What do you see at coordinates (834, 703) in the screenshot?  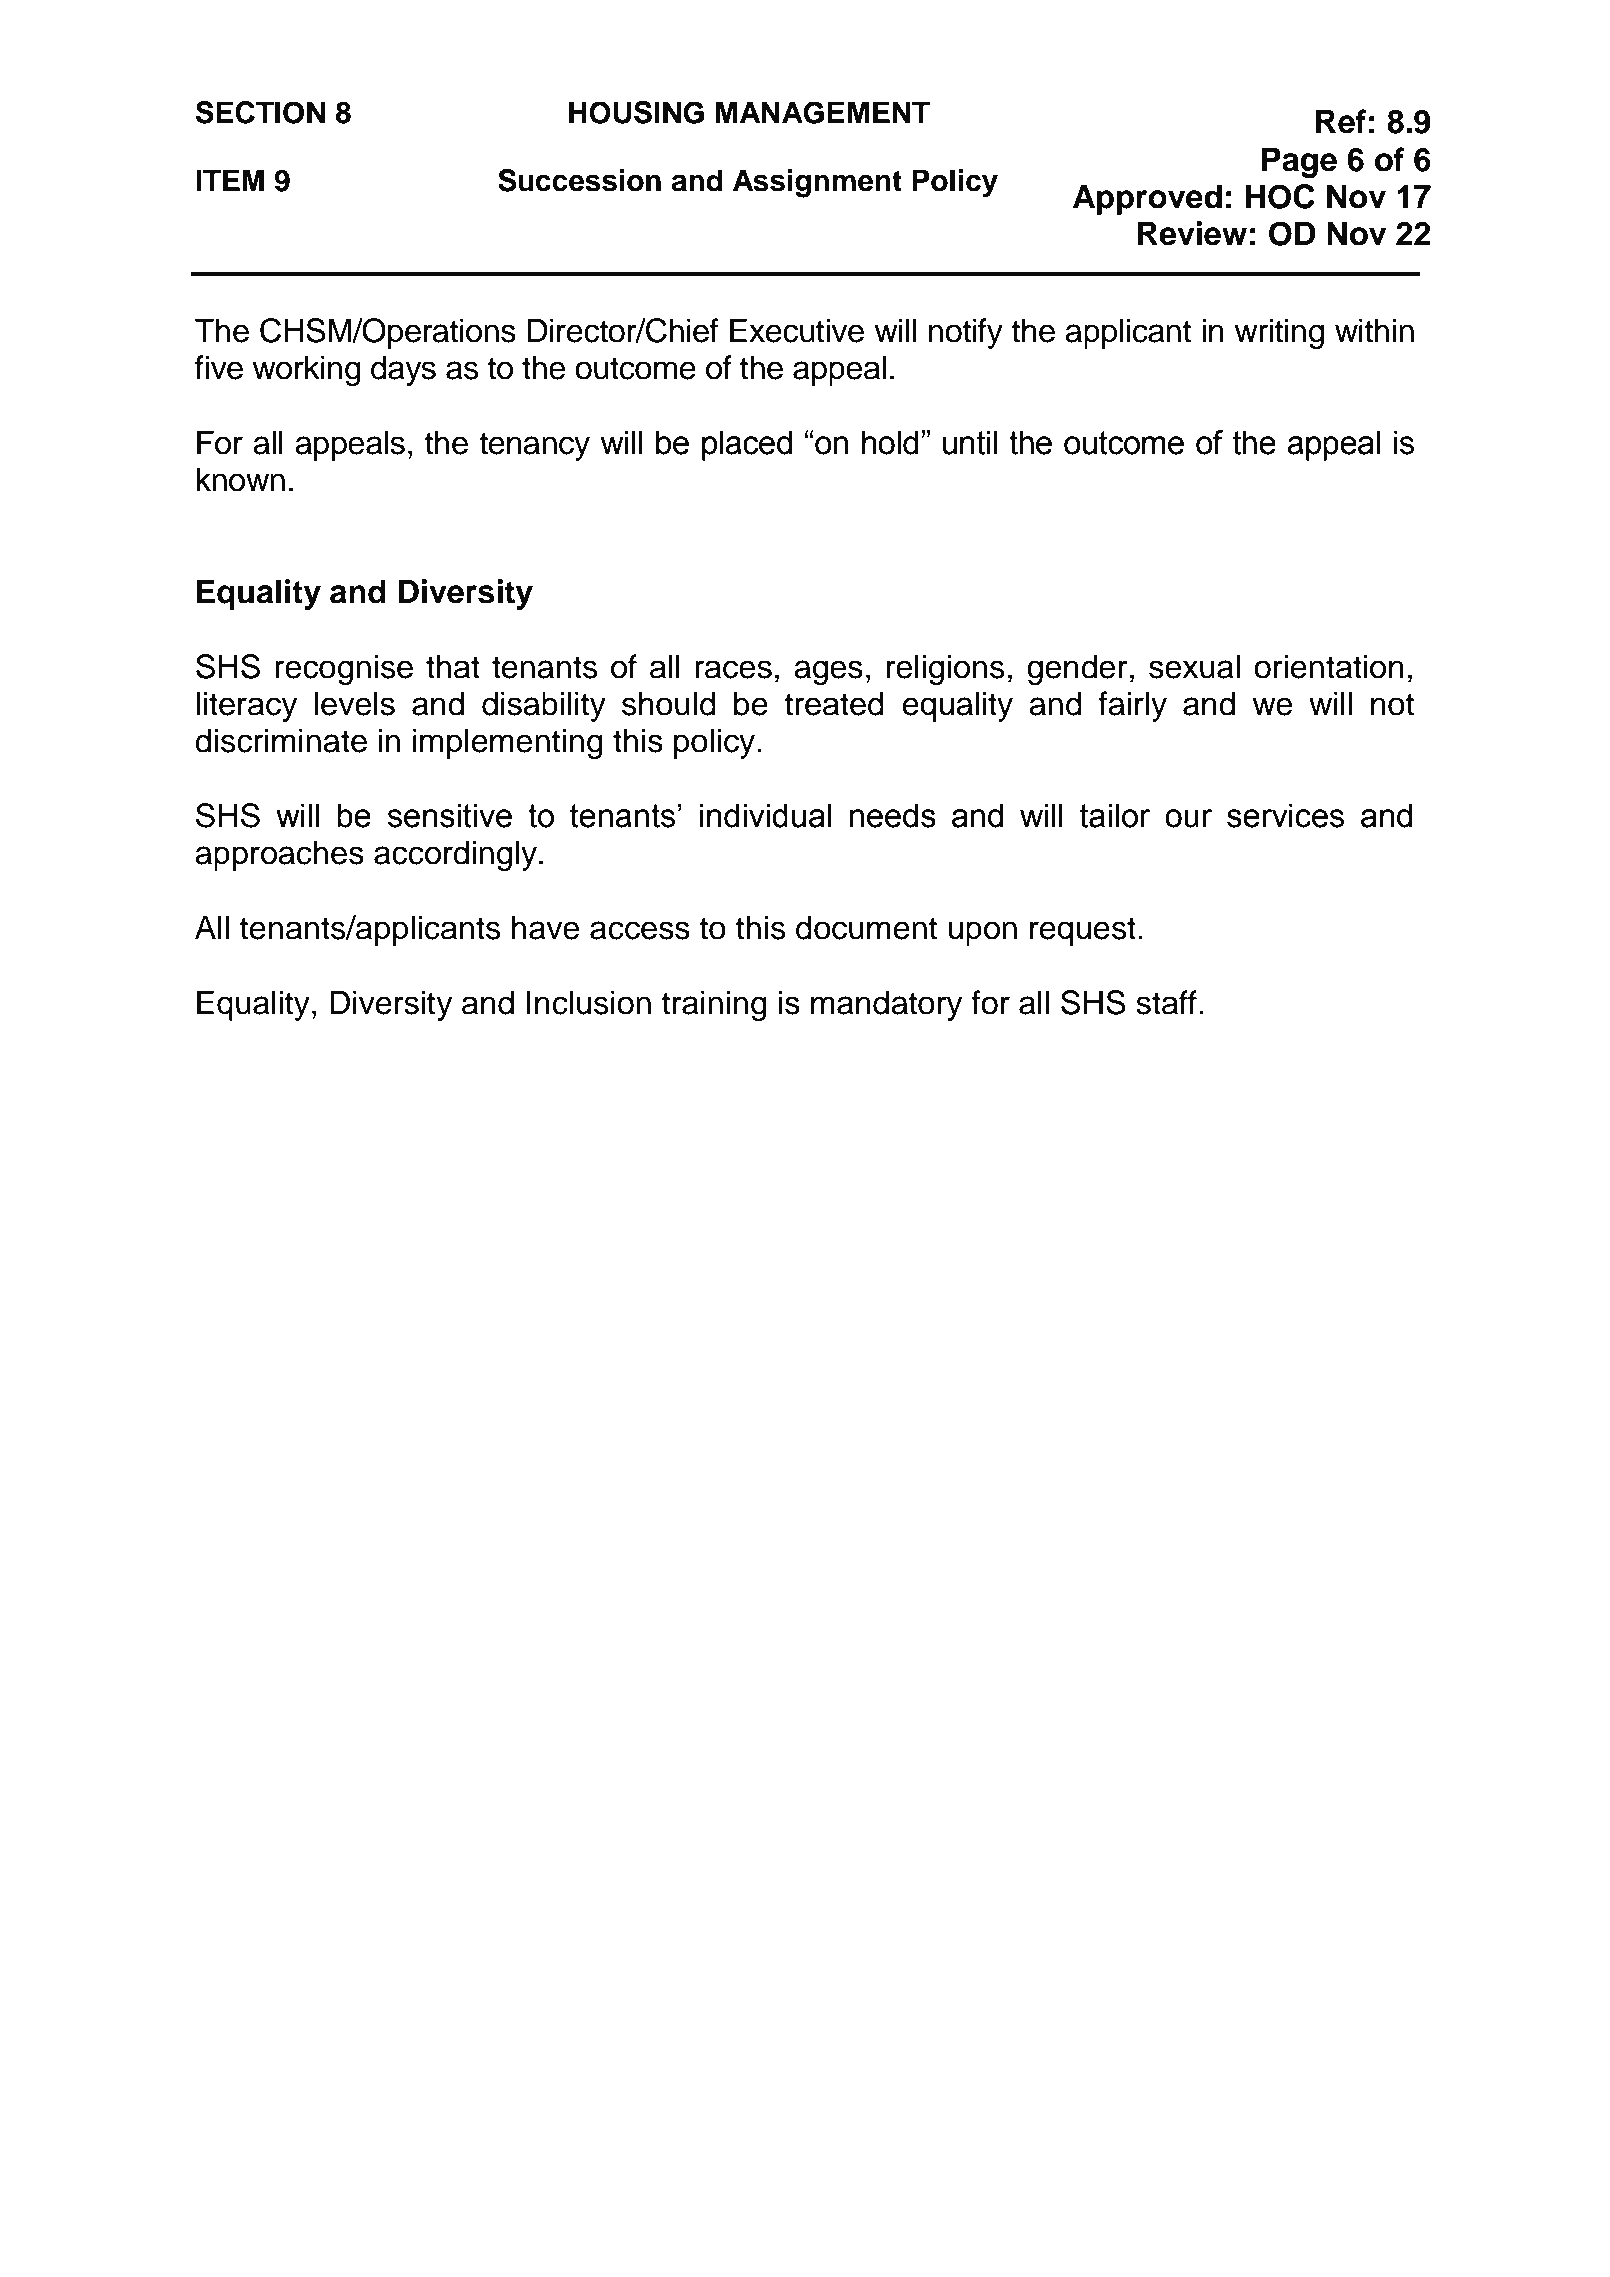 I see `treated` at bounding box center [834, 703].
